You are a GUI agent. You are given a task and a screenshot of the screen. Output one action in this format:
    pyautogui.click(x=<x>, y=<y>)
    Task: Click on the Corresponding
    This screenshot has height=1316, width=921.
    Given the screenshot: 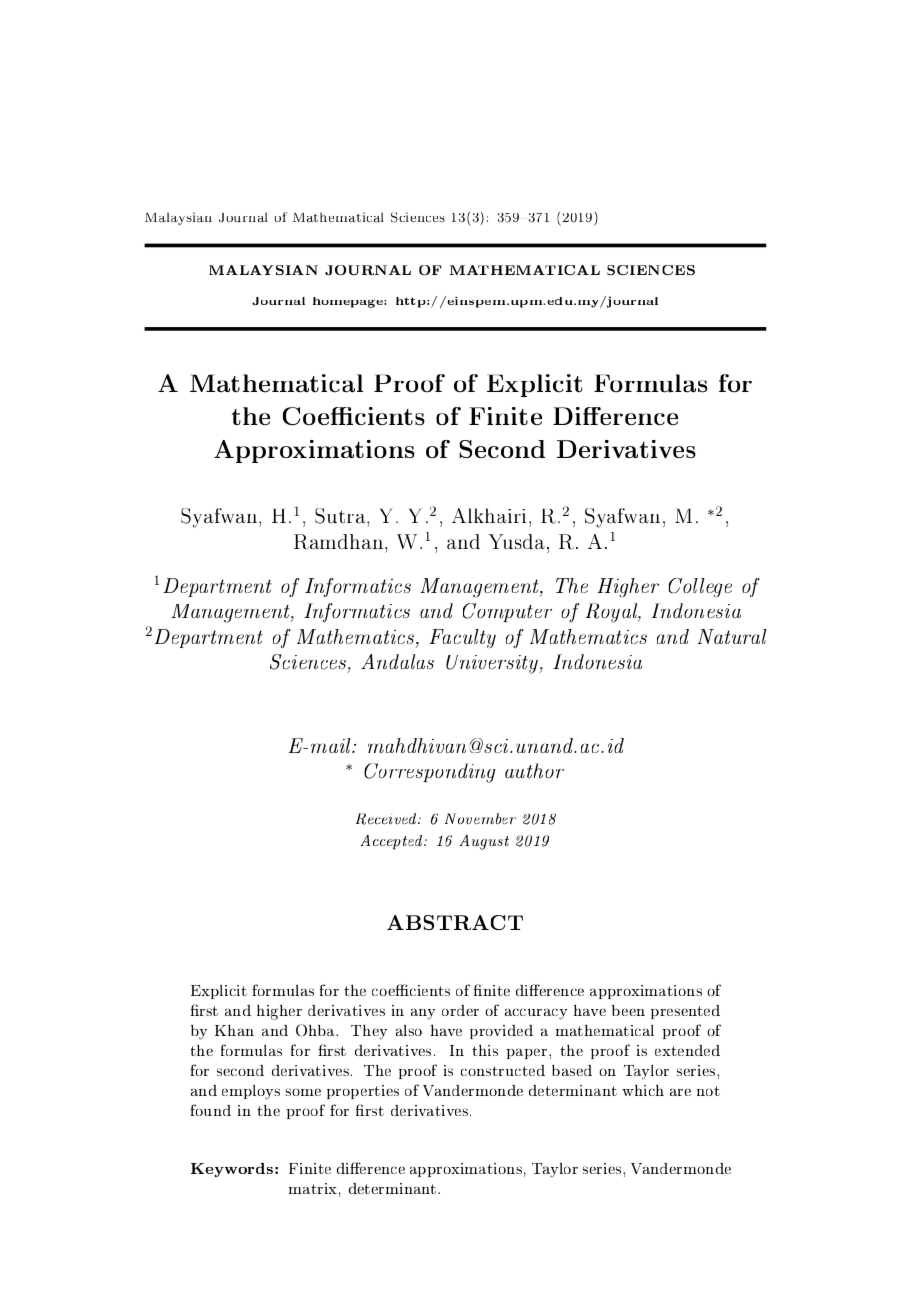 What is the action you would take?
    pyautogui.click(x=430, y=773)
